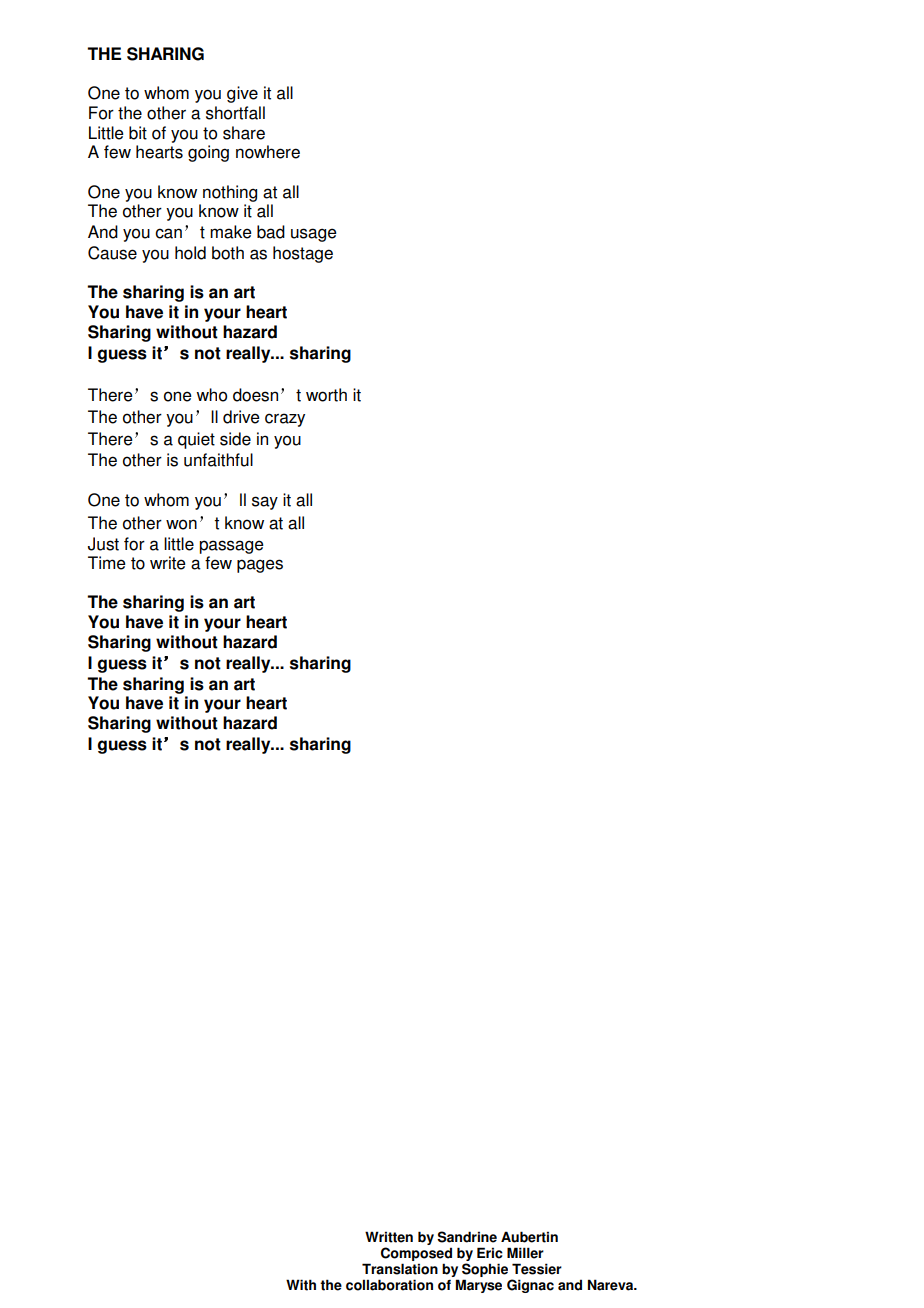 The image size is (924, 1308). I want to click on bit, so click(138, 133).
